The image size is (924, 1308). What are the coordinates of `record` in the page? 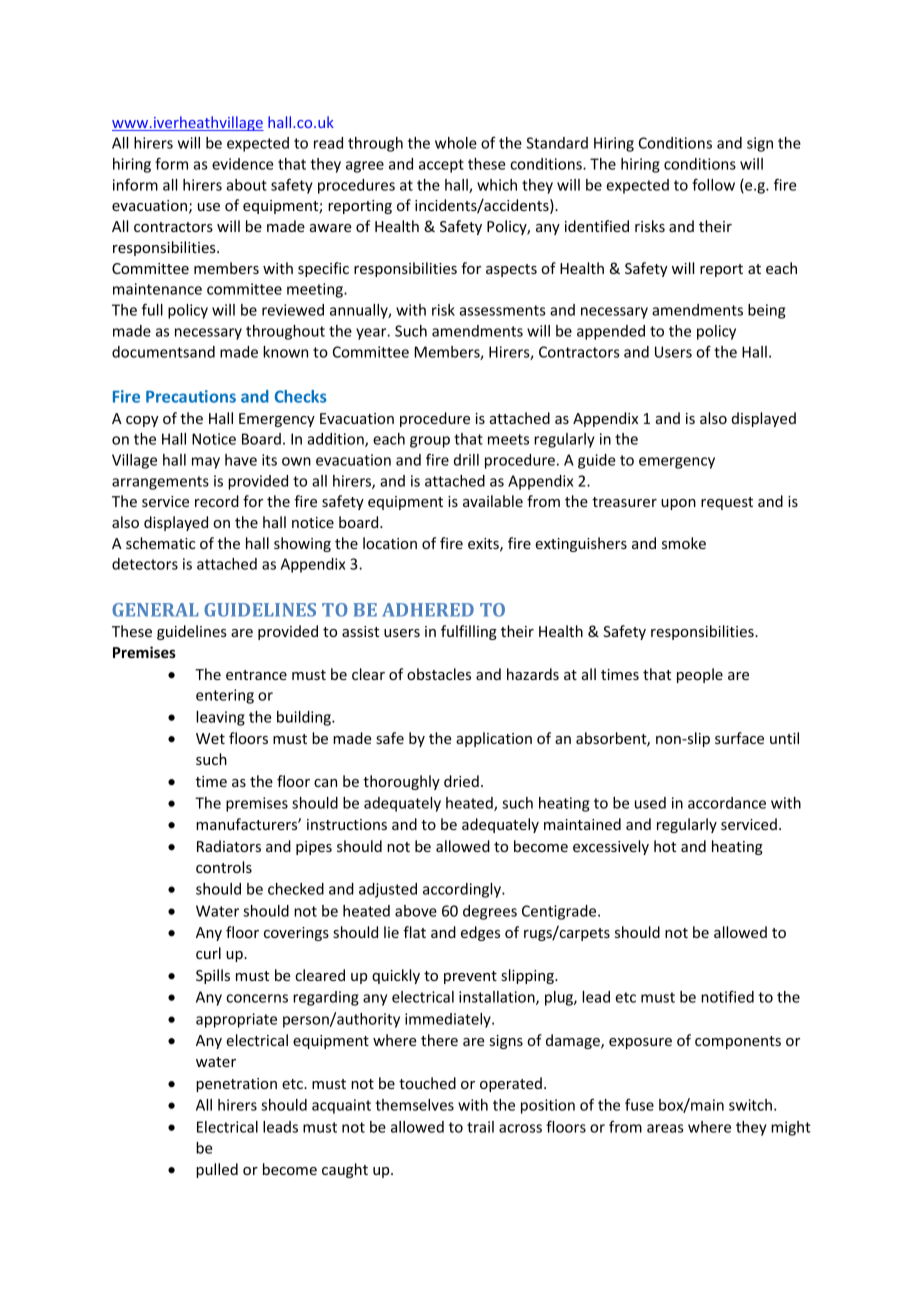 It's located at (217, 501).
